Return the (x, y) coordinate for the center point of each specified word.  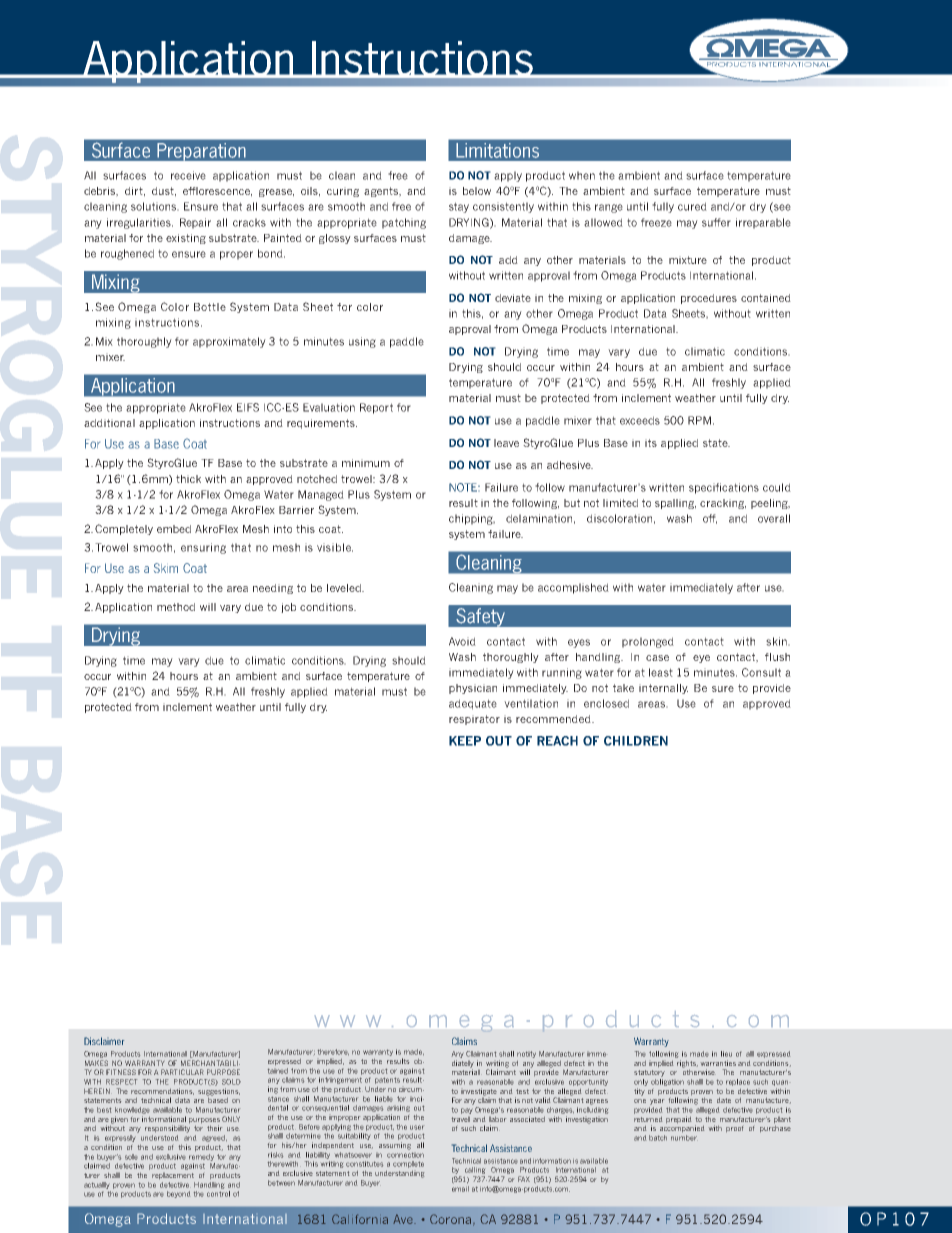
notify (526, 1054)
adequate (473, 704)
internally (663, 689)
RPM (699, 420)
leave (506, 443)
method (176, 607)
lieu (726, 1054)
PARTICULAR (182, 1072)
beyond (178, 1194)
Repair (195, 223)
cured (692, 206)
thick (188, 479)
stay (459, 207)
